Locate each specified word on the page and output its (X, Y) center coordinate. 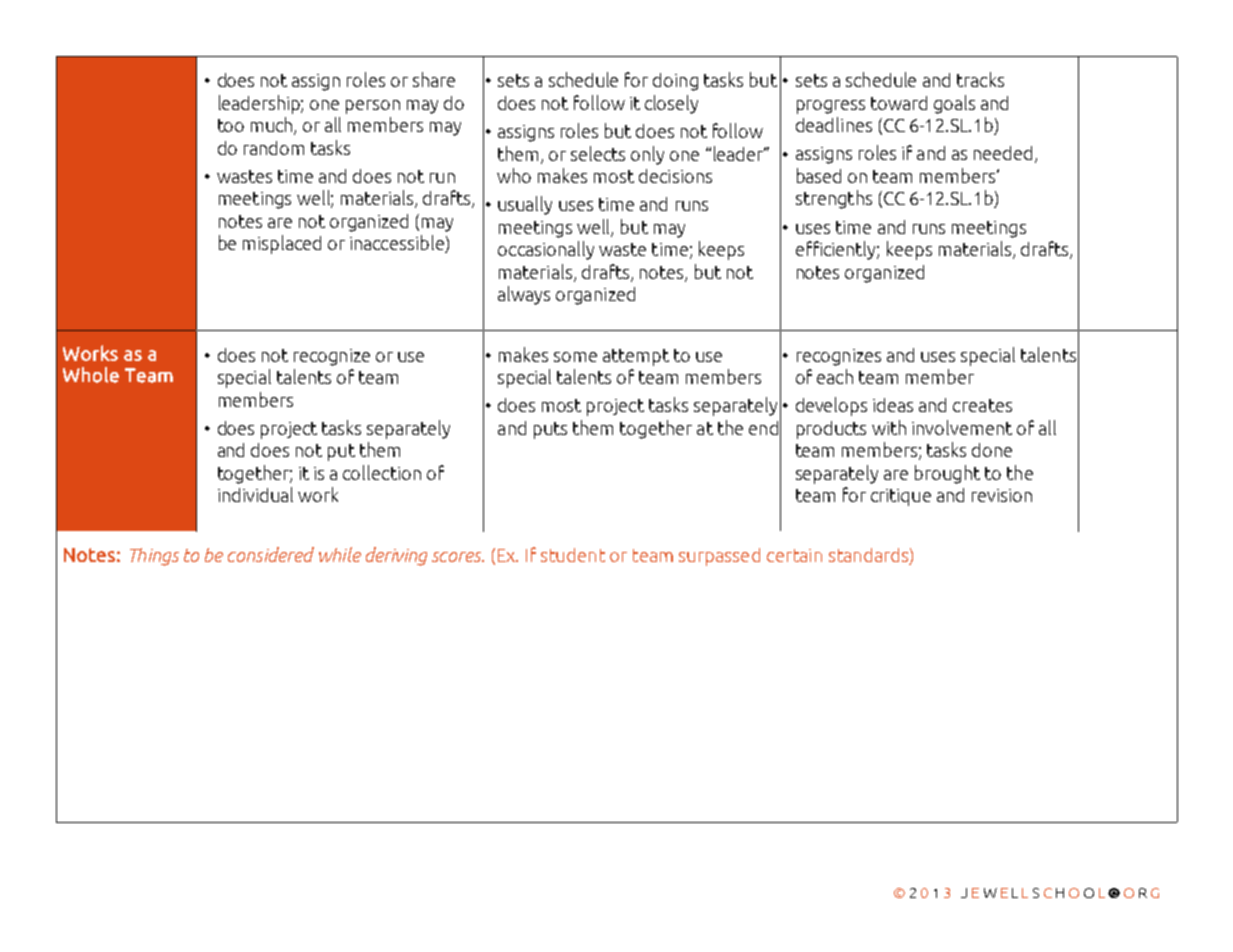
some (575, 357)
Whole (91, 375)
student (573, 555)
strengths (834, 199)
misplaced (282, 244)
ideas (893, 405)
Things (154, 557)
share (434, 79)
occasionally (546, 250)
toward (899, 103)
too (231, 125)
